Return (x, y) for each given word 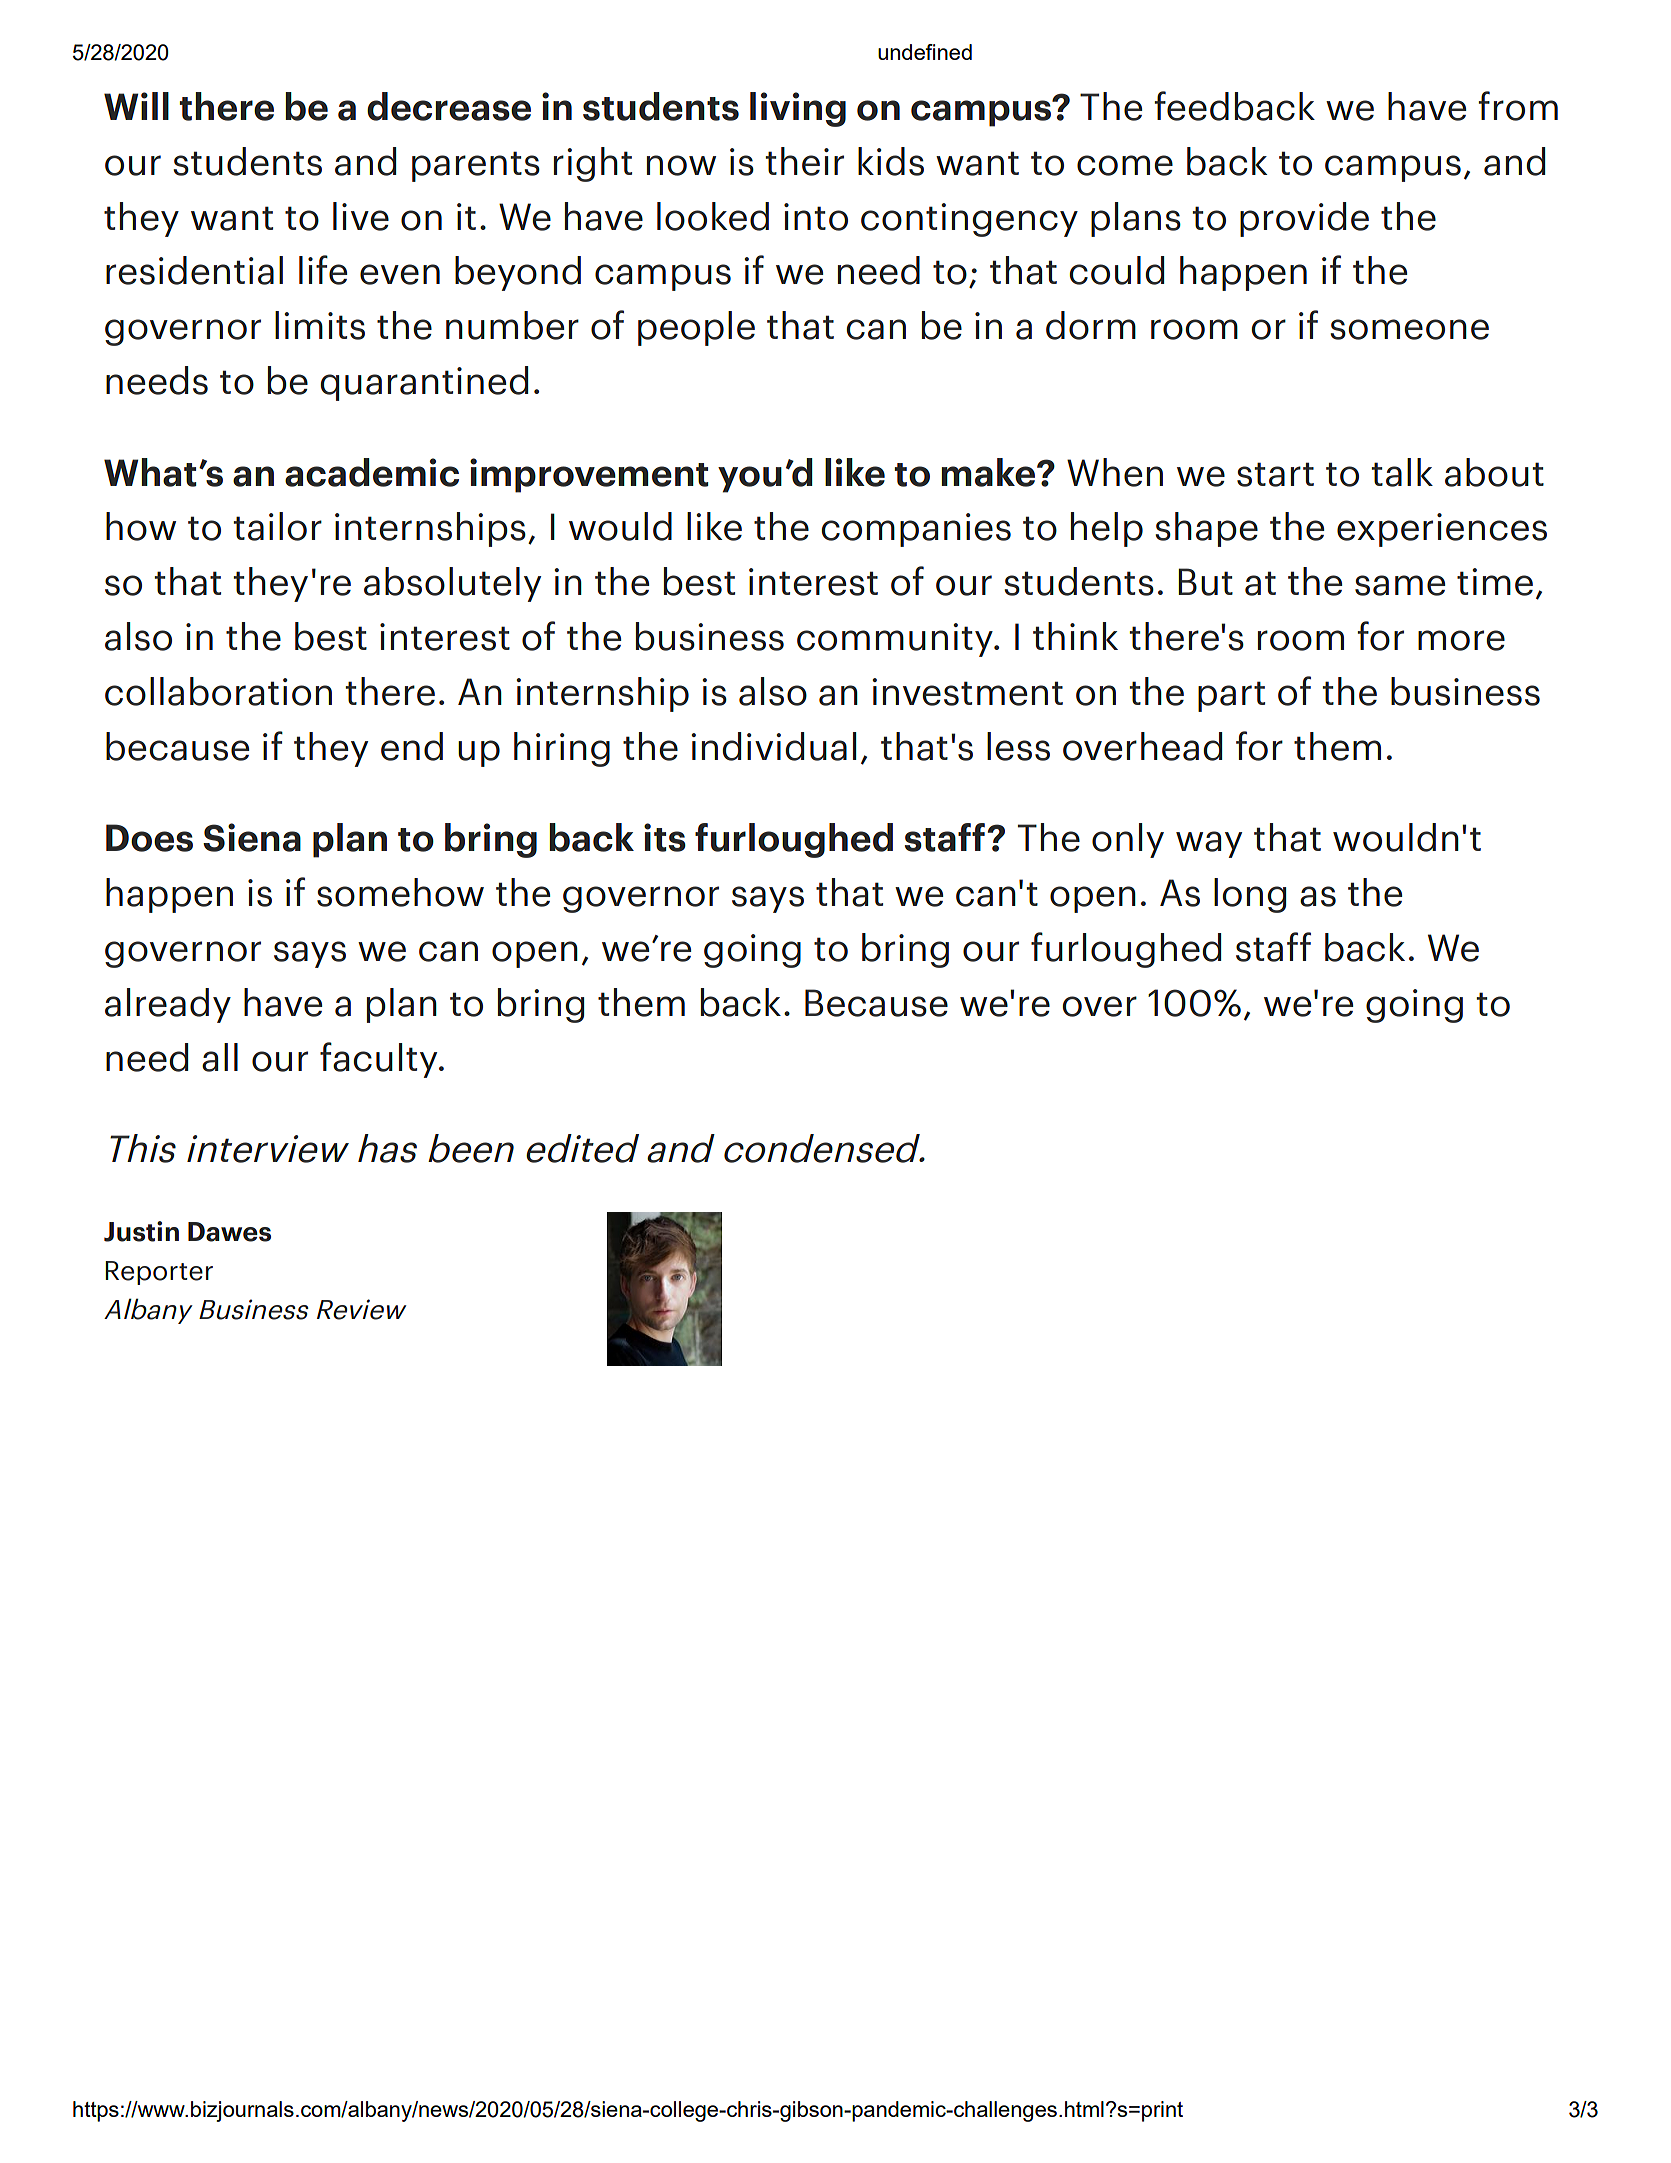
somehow (400, 892)
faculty (380, 1060)
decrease (449, 106)
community (896, 640)
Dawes (229, 1232)
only (1128, 840)
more (1461, 640)
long (1250, 895)
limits (320, 325)
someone (1409, 329)
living (798, 109)
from (1518, 106)
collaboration (218, 691)
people (696, 328)
